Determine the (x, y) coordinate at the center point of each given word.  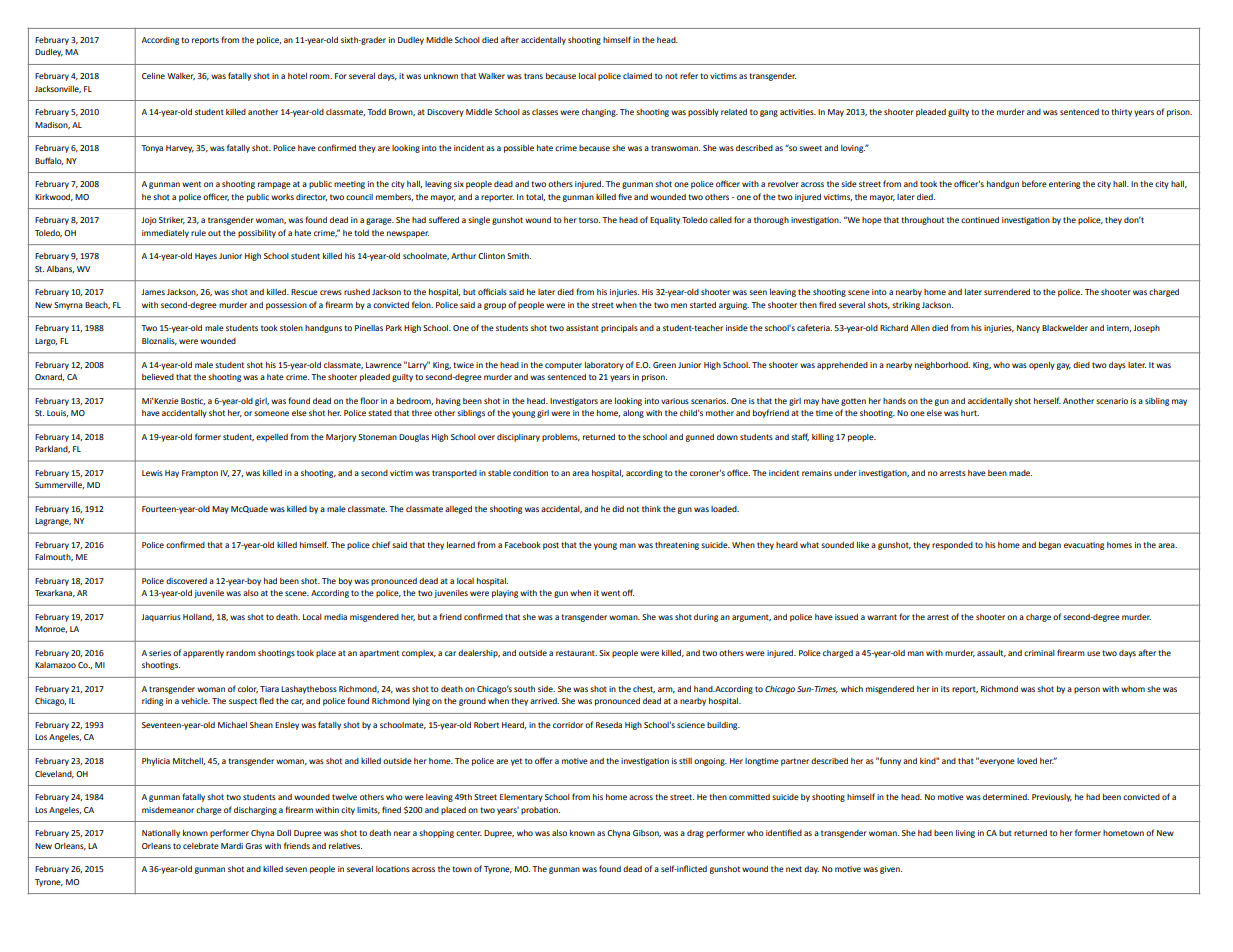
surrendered (1007, 292)
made (1020, 473)
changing (600, 113)
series (160, 653)
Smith (519, 256)
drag (695, 834)
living (965, 834)
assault (991, 653)
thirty (1121, 113)
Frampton (200, 474)
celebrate (201, 846)
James (153, 292)
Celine (153, 76)
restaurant (576, 653)
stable (499, 473)
